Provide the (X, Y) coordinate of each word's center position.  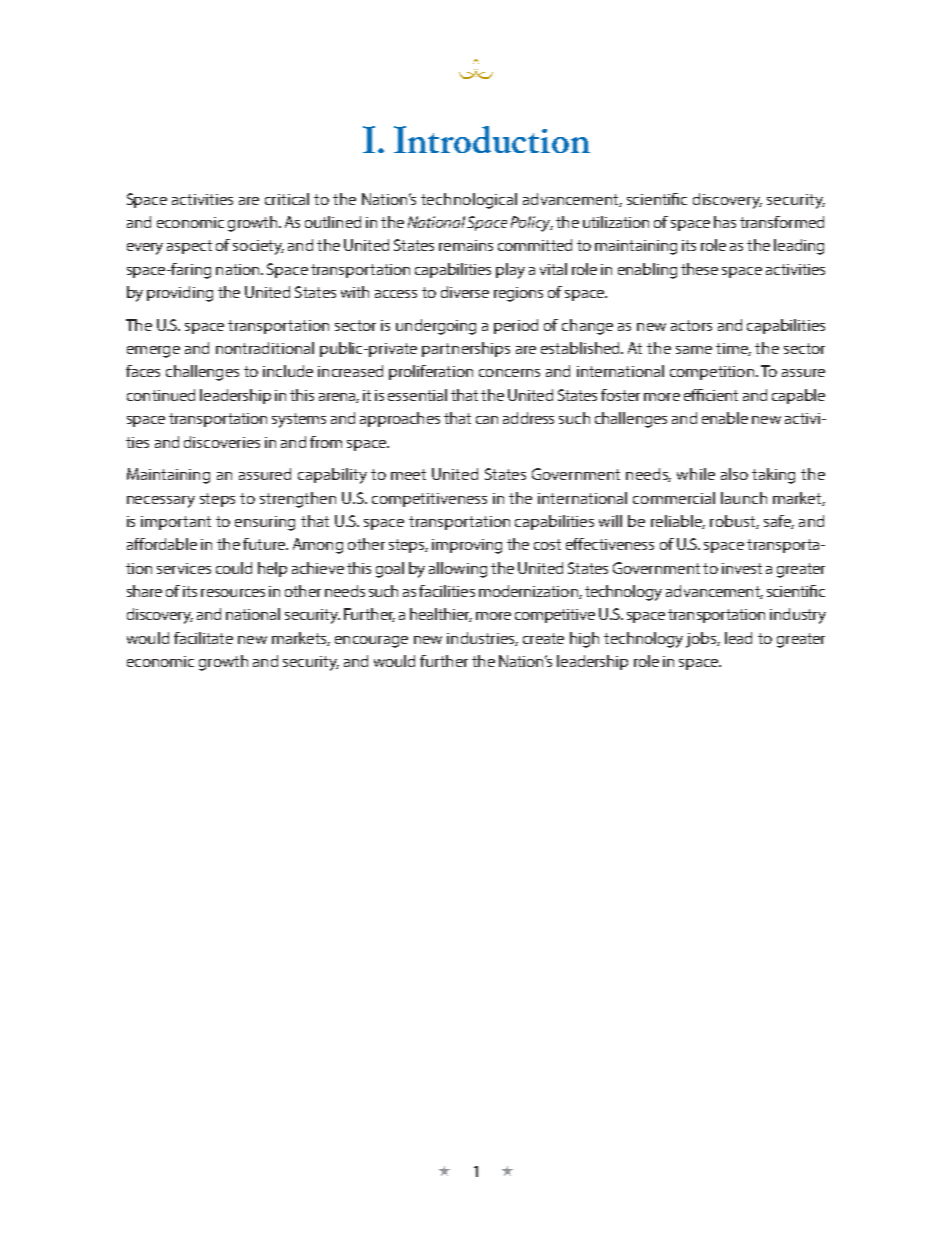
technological (469, 201)
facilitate (203, 638)
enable (725, 418)
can (487, 420)
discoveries (222, 442)
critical (287, 199)
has (725, 222)
